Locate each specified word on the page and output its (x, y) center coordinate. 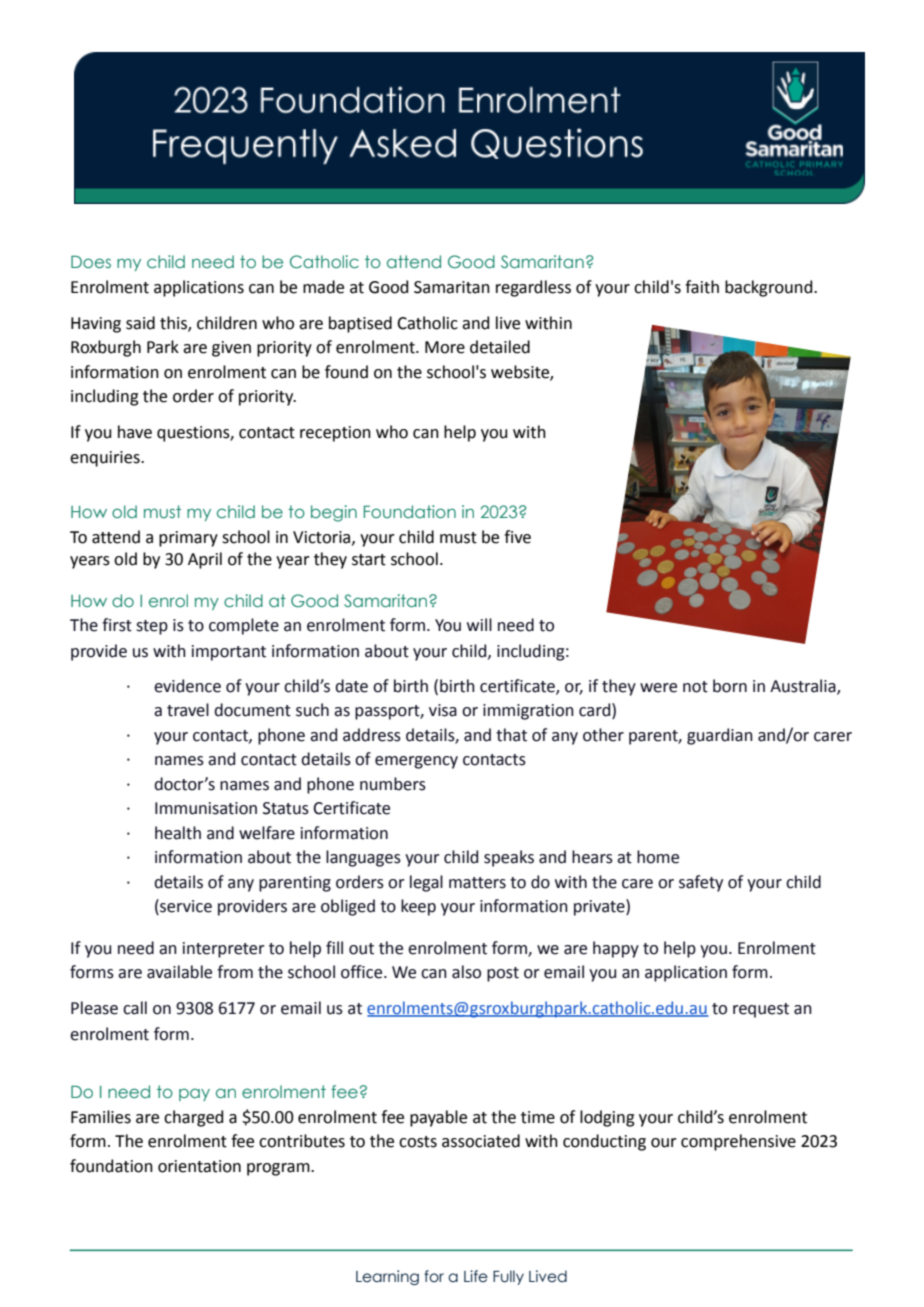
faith (702, 287)
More (445, 347)
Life (476, 1276)
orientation (199, 1166)
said (140, 323)
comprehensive (738, 1142)
